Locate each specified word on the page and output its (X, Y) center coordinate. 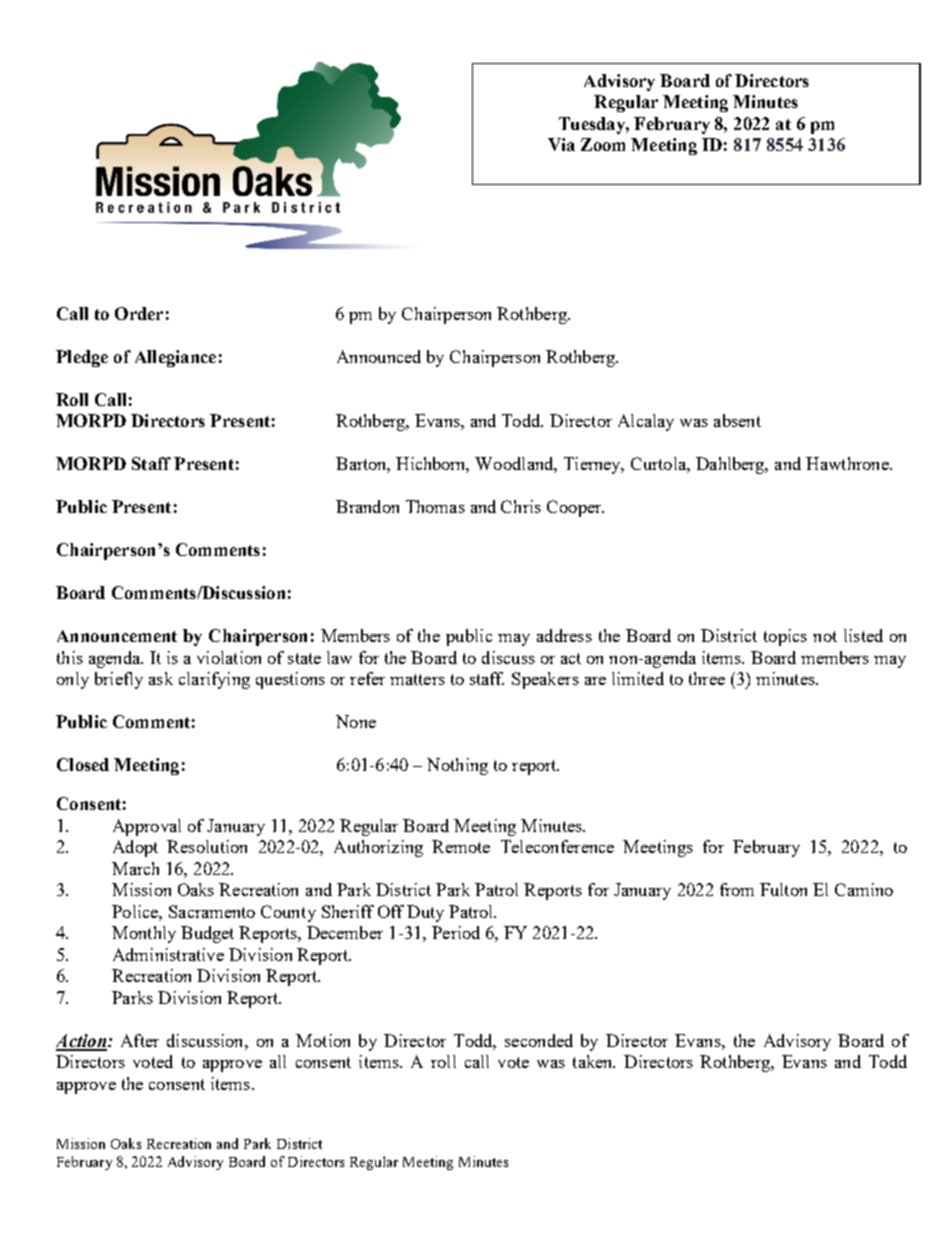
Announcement (117, 636)
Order (139, 313)
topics (785, 637)
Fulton (783, 889)
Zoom (603, 144)
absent (737, 420)
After (140, 1040)
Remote (461, 846)
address (564, 635)
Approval (147, 827)
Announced (379, 356)
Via (561, 144)
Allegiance (175, 358)
